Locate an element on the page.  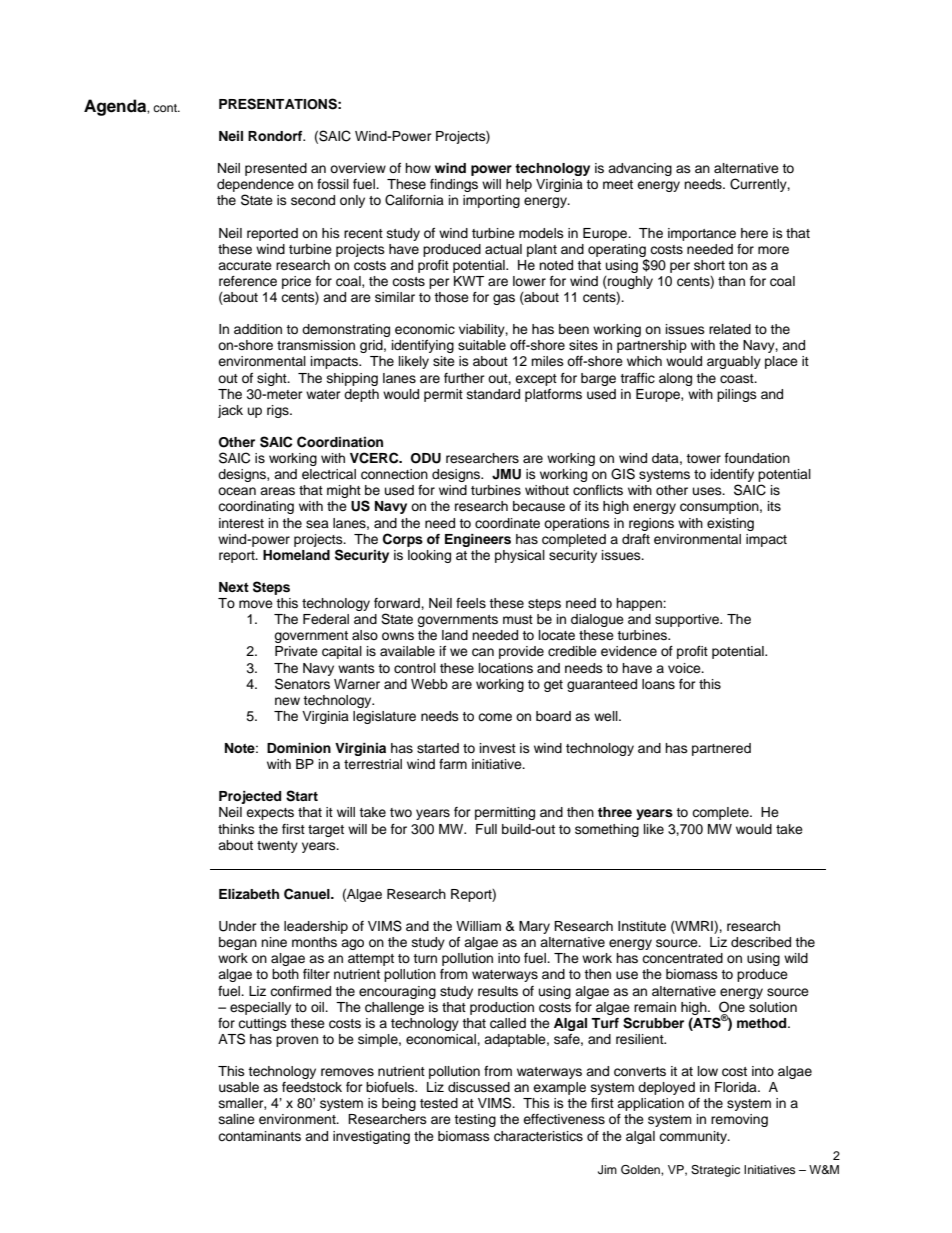
feedstock is located at coordinates (312, 1087).
